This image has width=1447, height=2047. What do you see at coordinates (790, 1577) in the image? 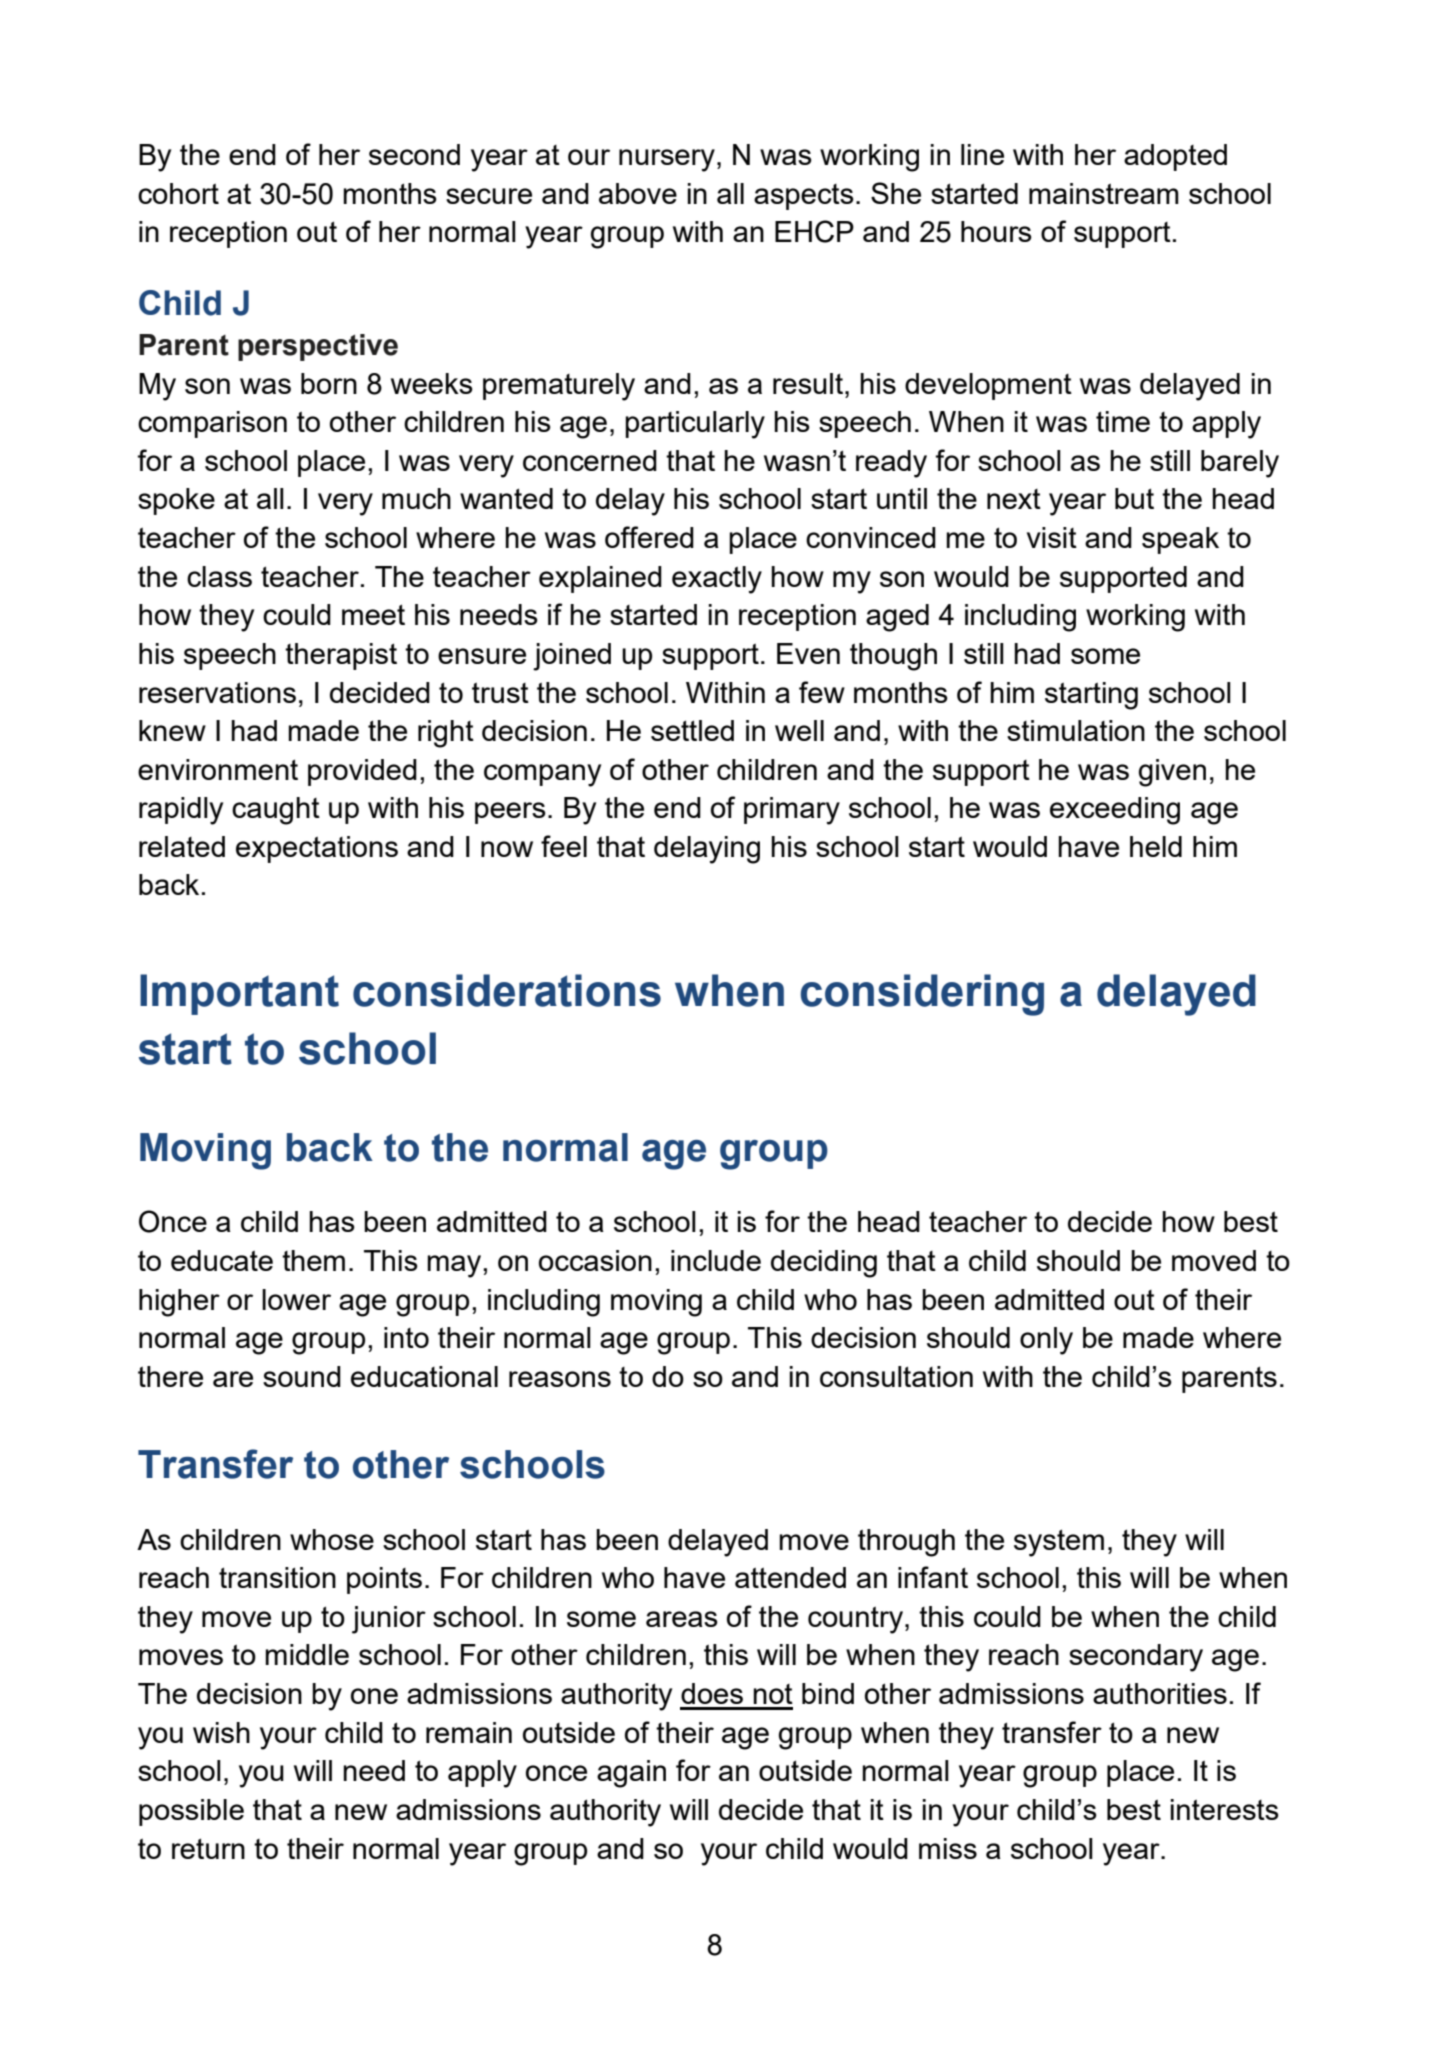
I see `attended` at bounding box center [790, 1577].
